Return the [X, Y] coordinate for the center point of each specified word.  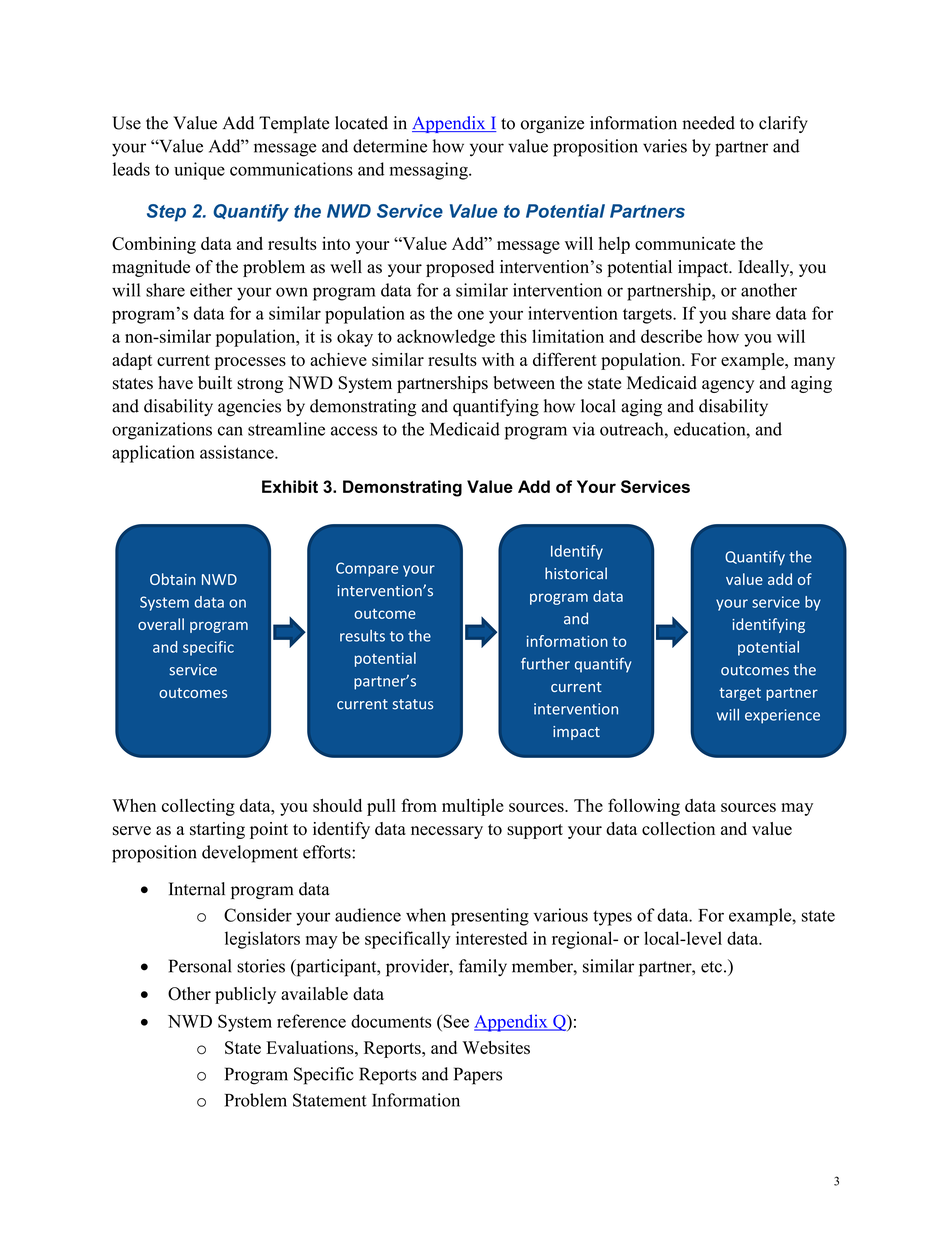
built [215, 383]
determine [390, 146]
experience [782, 716]
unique [199, 171]
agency [728, 386]
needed [708, 123]
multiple [473, 807]
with [498, 359]
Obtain [173, 579]
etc [711, 967]
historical [576, 573]
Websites [496, 1047]
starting [217, 830]
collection [678, 829]
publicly [245, 995]
